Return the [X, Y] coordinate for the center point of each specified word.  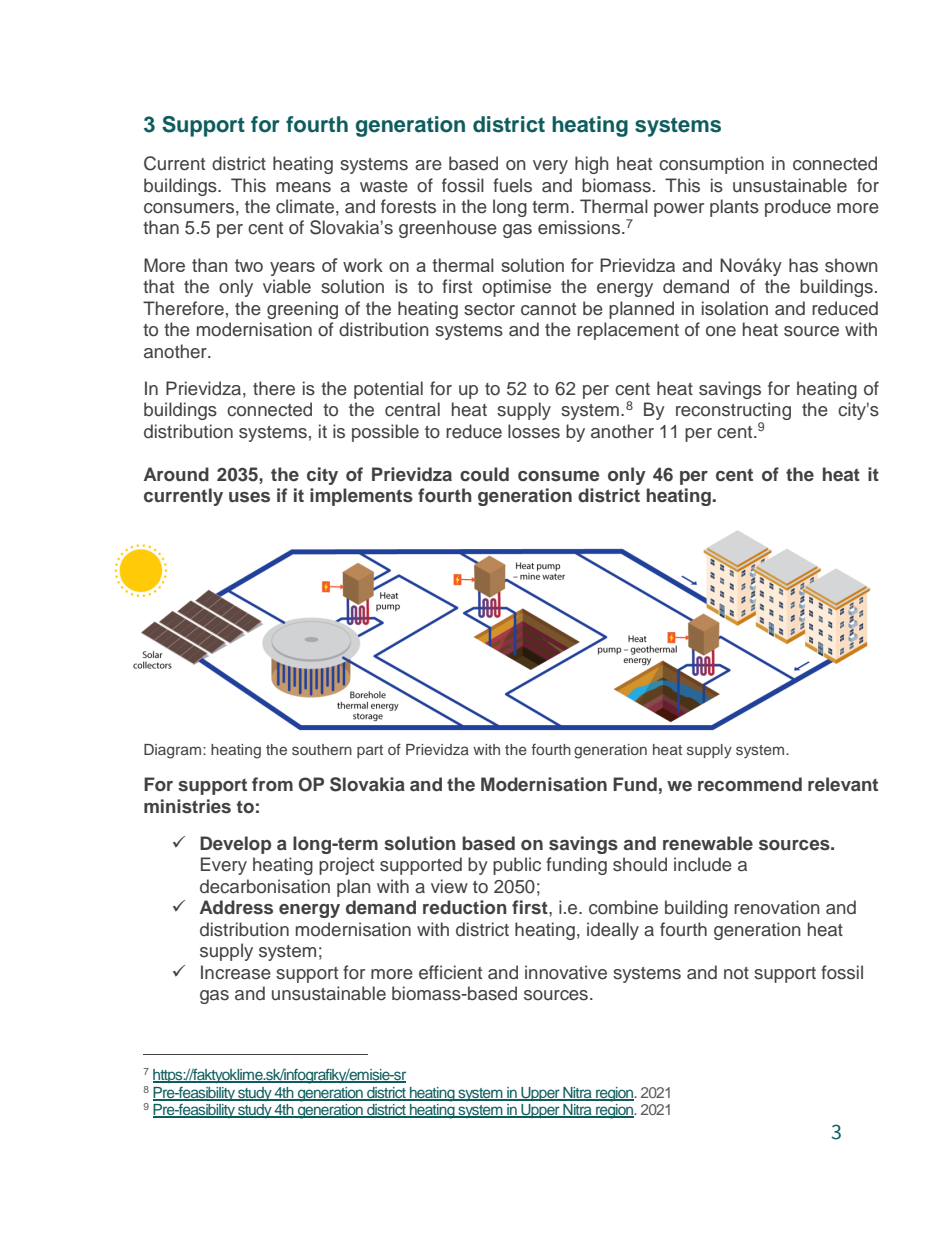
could [484, 474]
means [303, 187]
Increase [236, 972]
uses [249, 497]
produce [798, 208]
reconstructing [733, 412]
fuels [512, 185]
